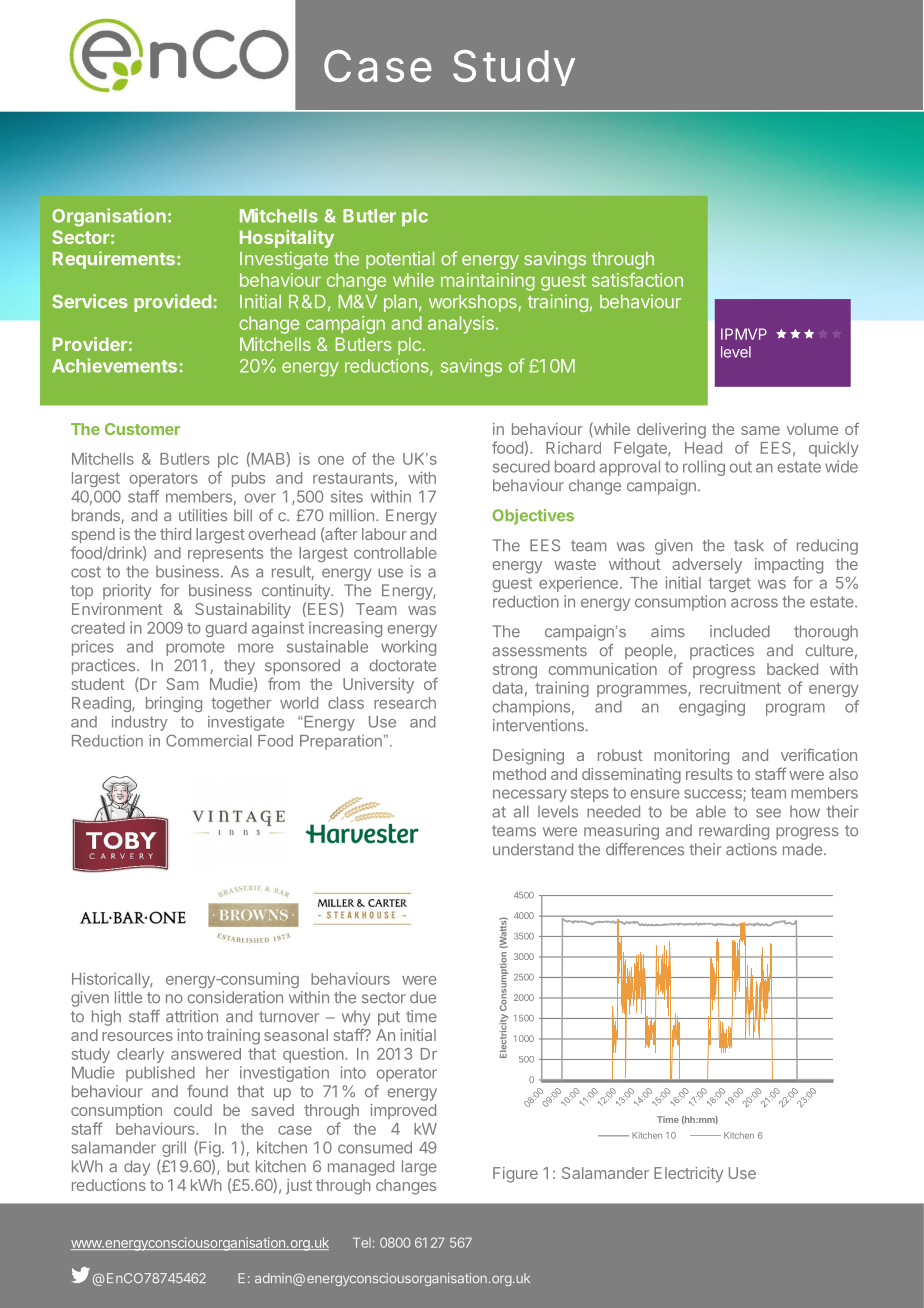 The width and height of the screenshot is (924, 1308). Describe the element at coordinates (637, 279) in the screenshot. I see `satisfaction` at that location.
